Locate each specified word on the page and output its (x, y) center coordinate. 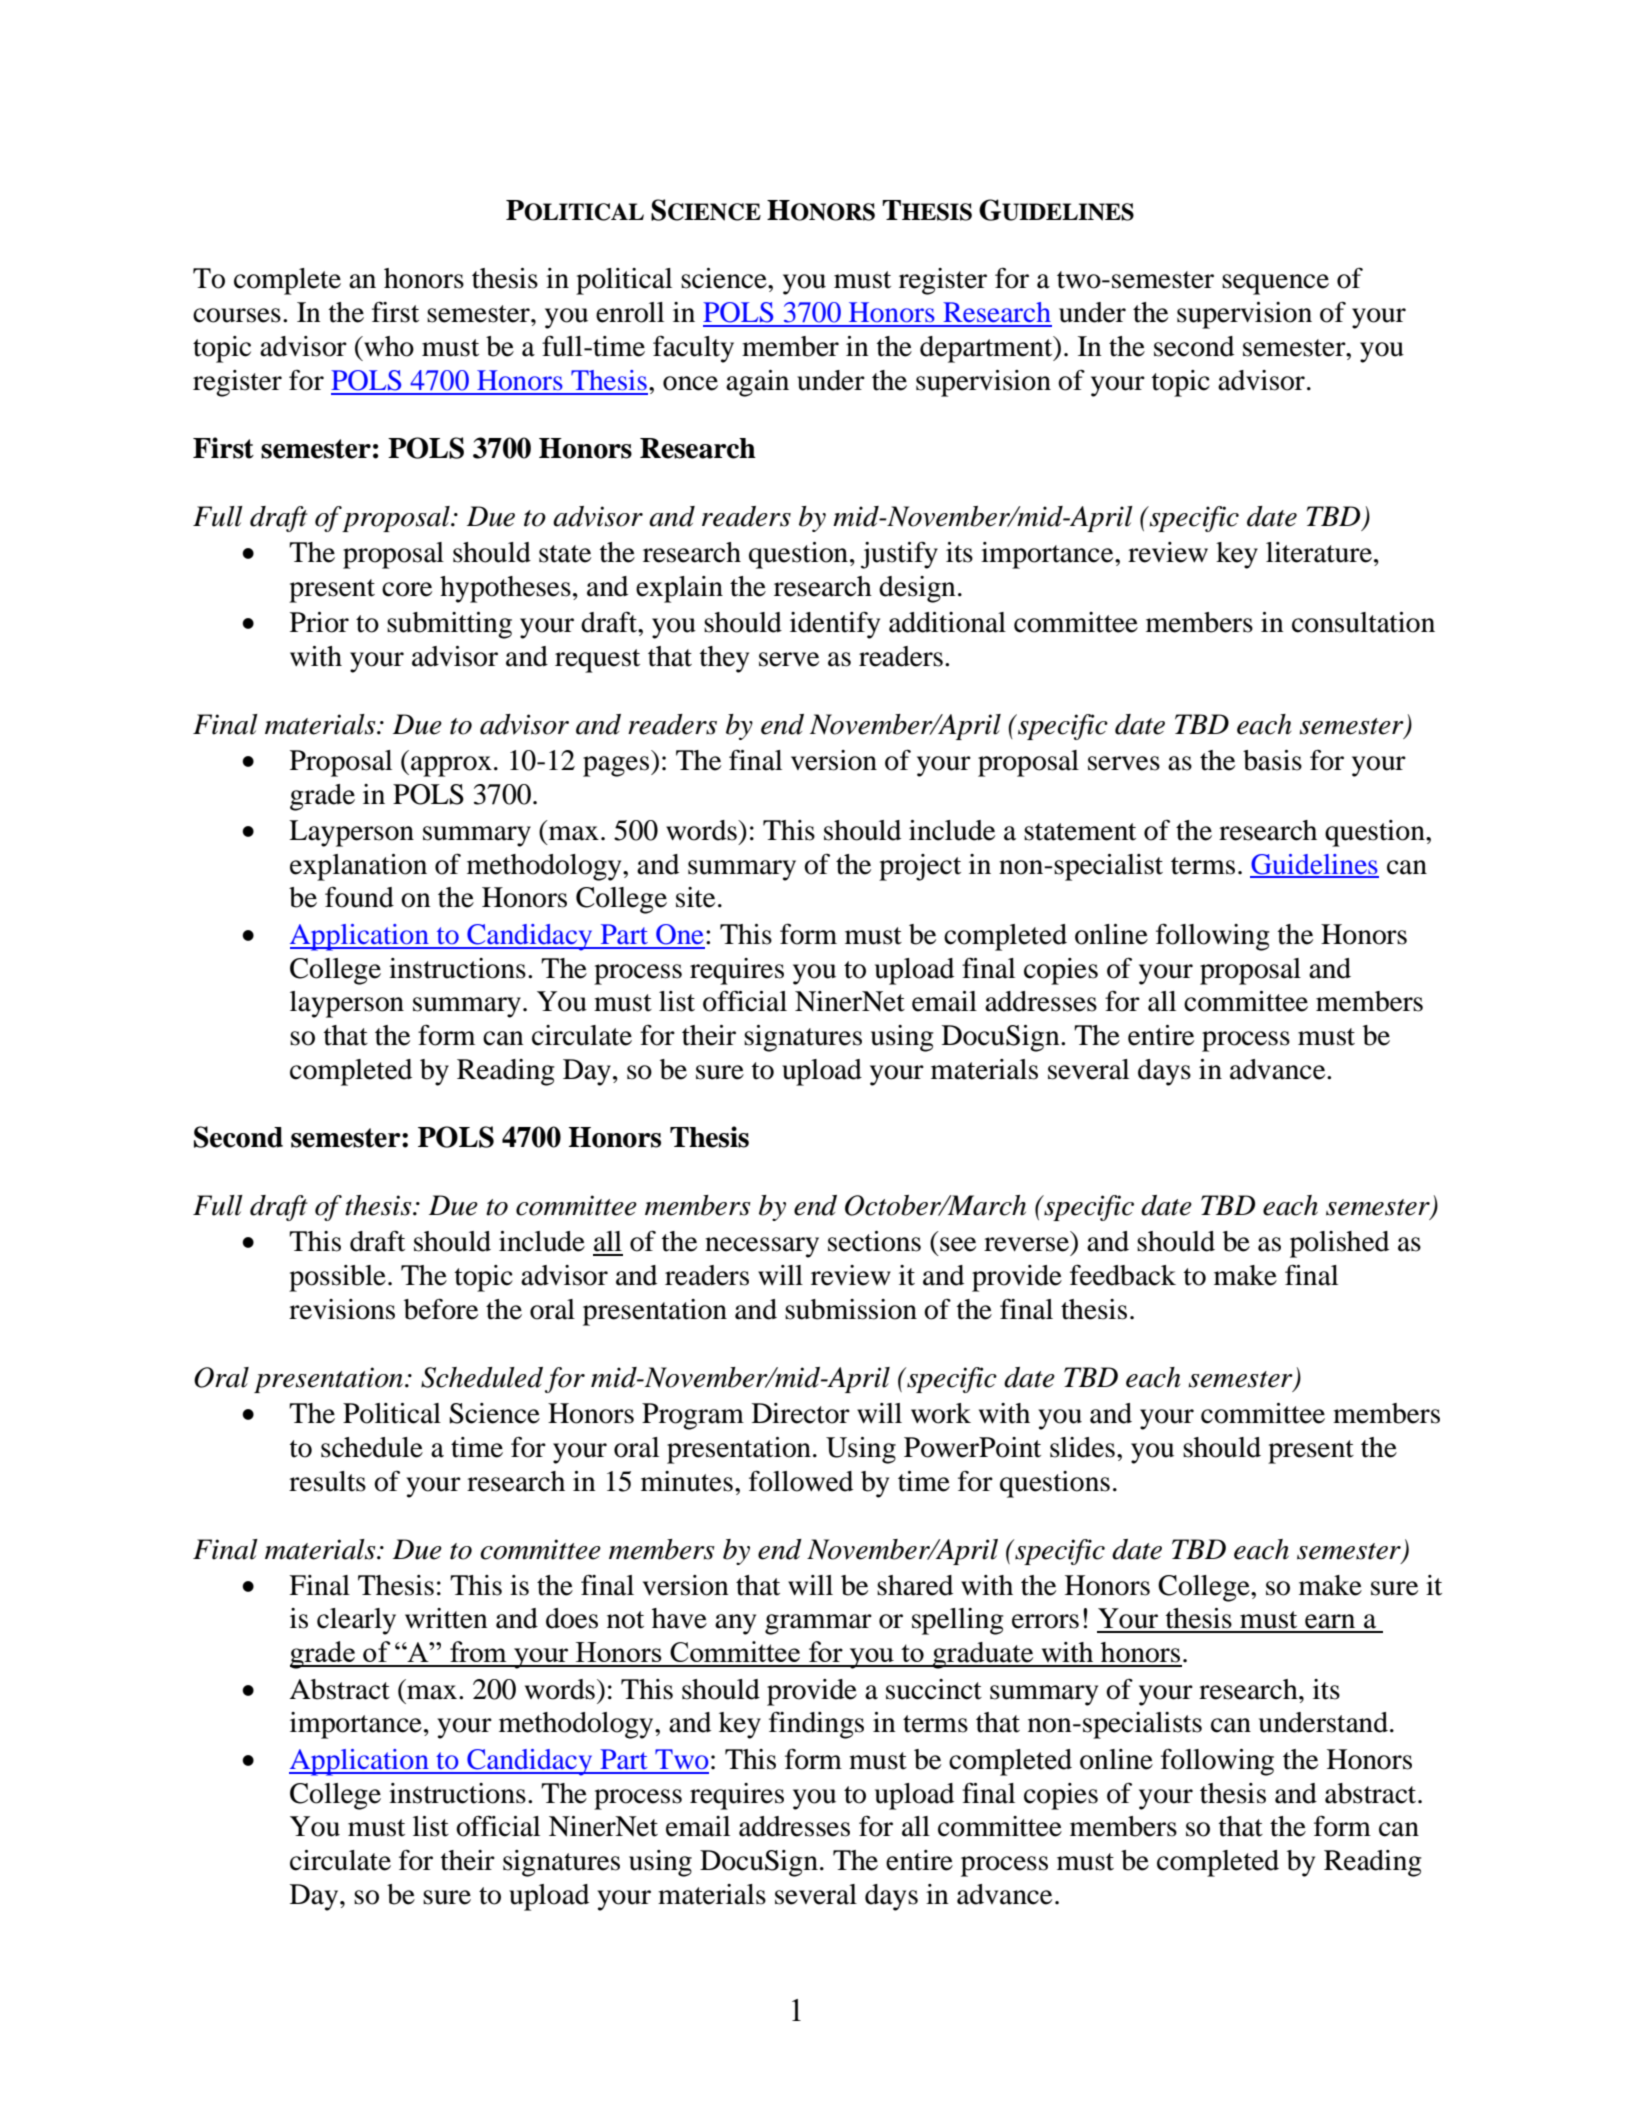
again (757, 383)
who (388, 346)
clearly (356, 1621)
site (695, 897)
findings (816, 1725)
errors (1045, 1621)
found (359, 897)
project (920, 867)
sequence (1275, 284)
